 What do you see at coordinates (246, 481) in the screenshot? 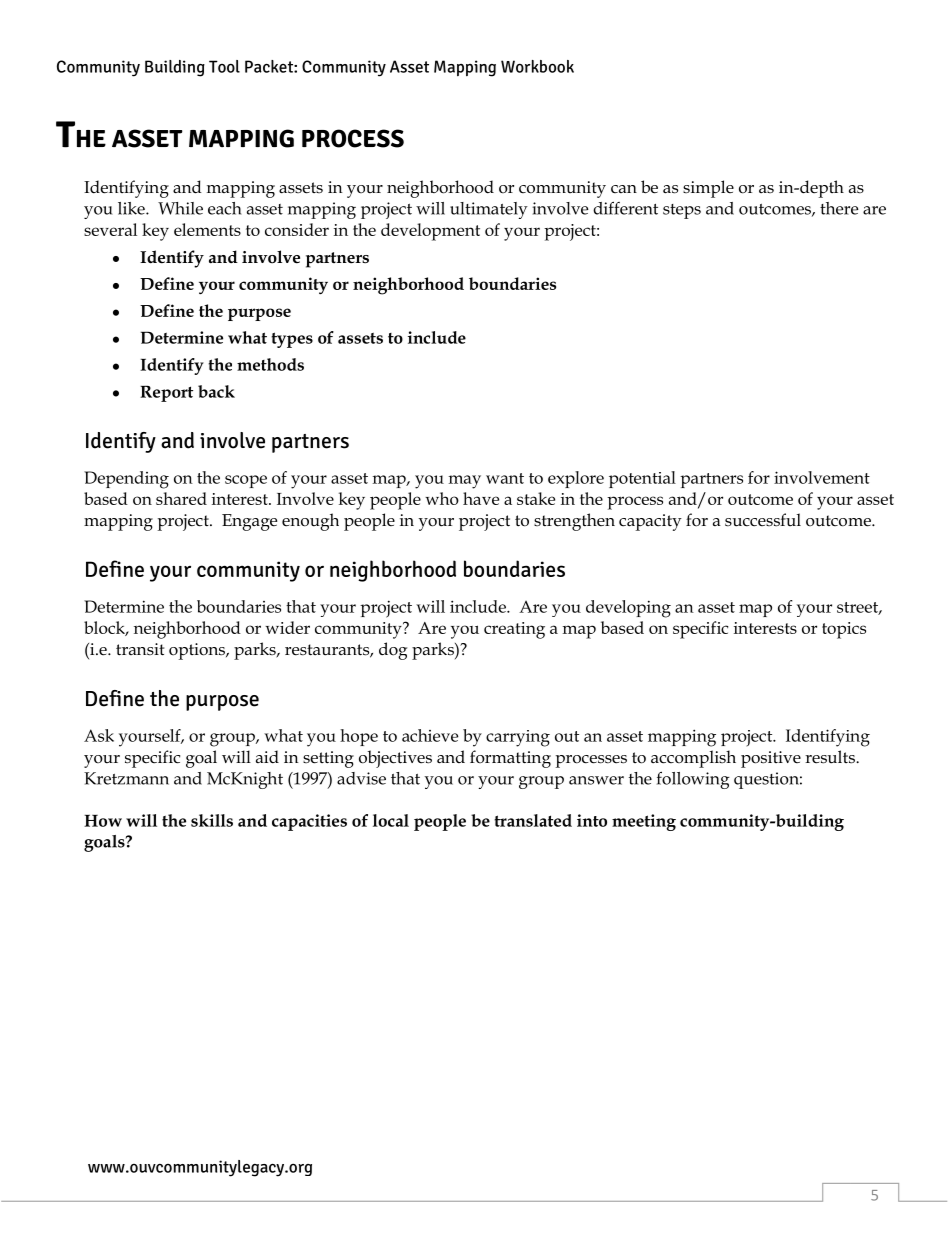
I see `scope` at bounding box center [246, 481].
